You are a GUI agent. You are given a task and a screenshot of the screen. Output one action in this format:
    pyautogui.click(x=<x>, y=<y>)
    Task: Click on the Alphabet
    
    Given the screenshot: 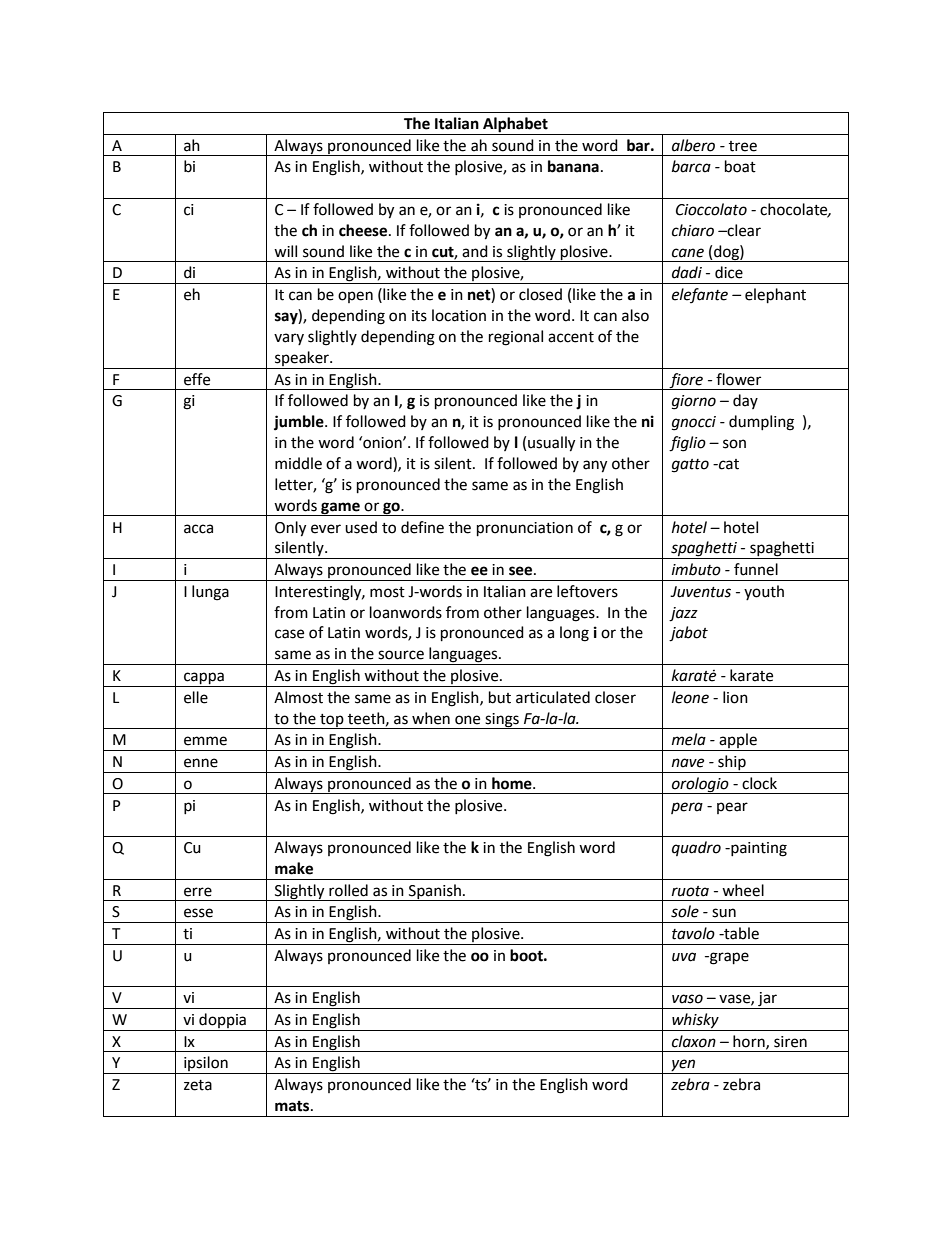 What is the action you would take?
    pyautogui.click(x=515, y=125)
